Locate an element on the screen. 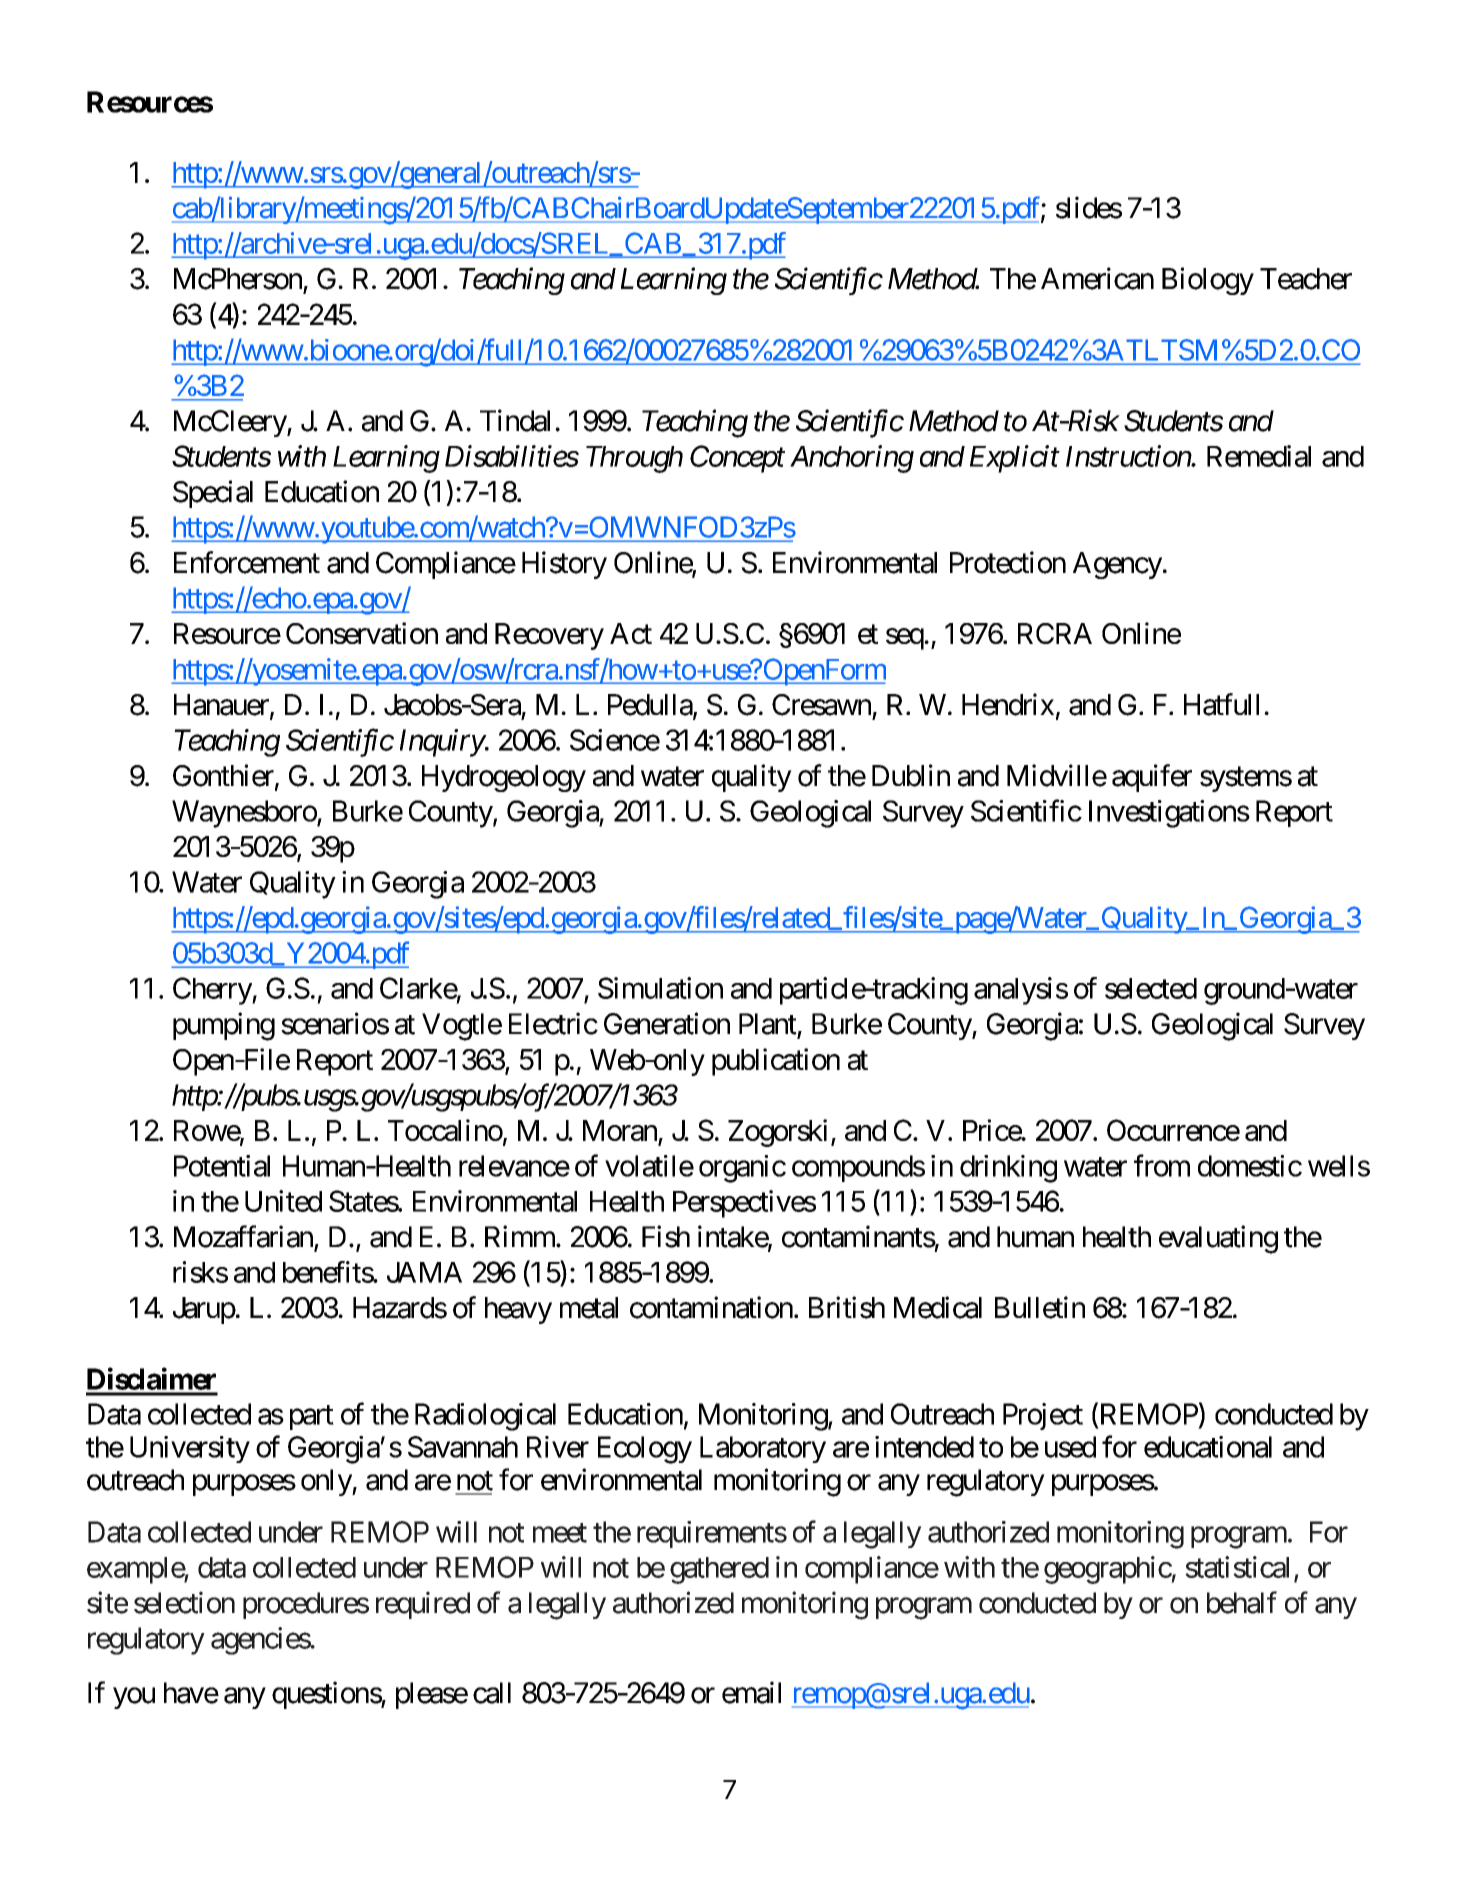 The height and width of the screenshot is (1887, 1458). Special is located at coordinates (213, 494).
